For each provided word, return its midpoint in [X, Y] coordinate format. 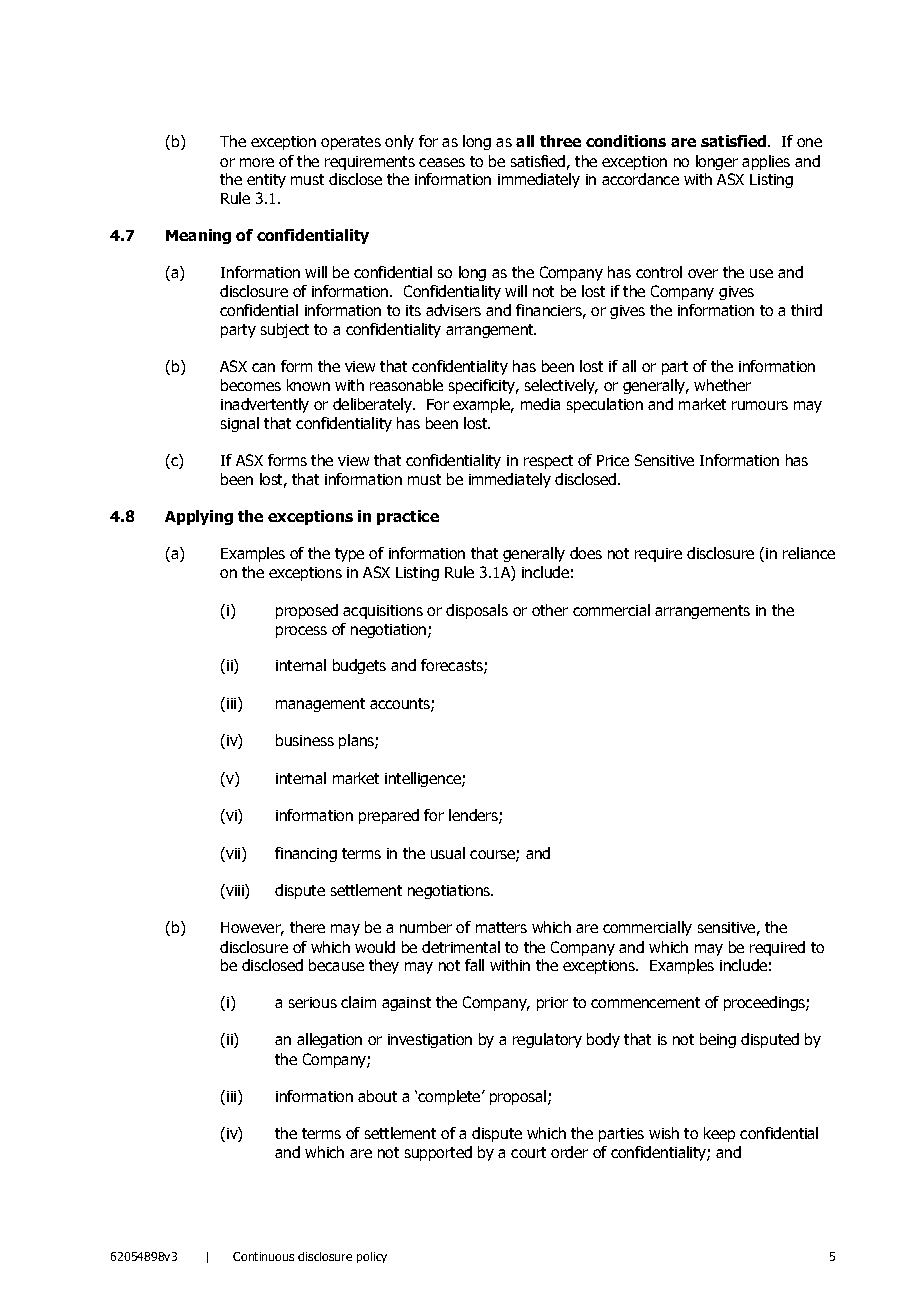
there [307, 927]
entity [266, 181]
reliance [809, 553]
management [320, 705]
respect [548, 462]
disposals [477, 611]
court [528, 1152]
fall [474, 965]
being [718, 1040]
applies [766, 162]
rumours [760, 405]
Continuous [263, 1256]
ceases [442, 162]
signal [240, 424]
